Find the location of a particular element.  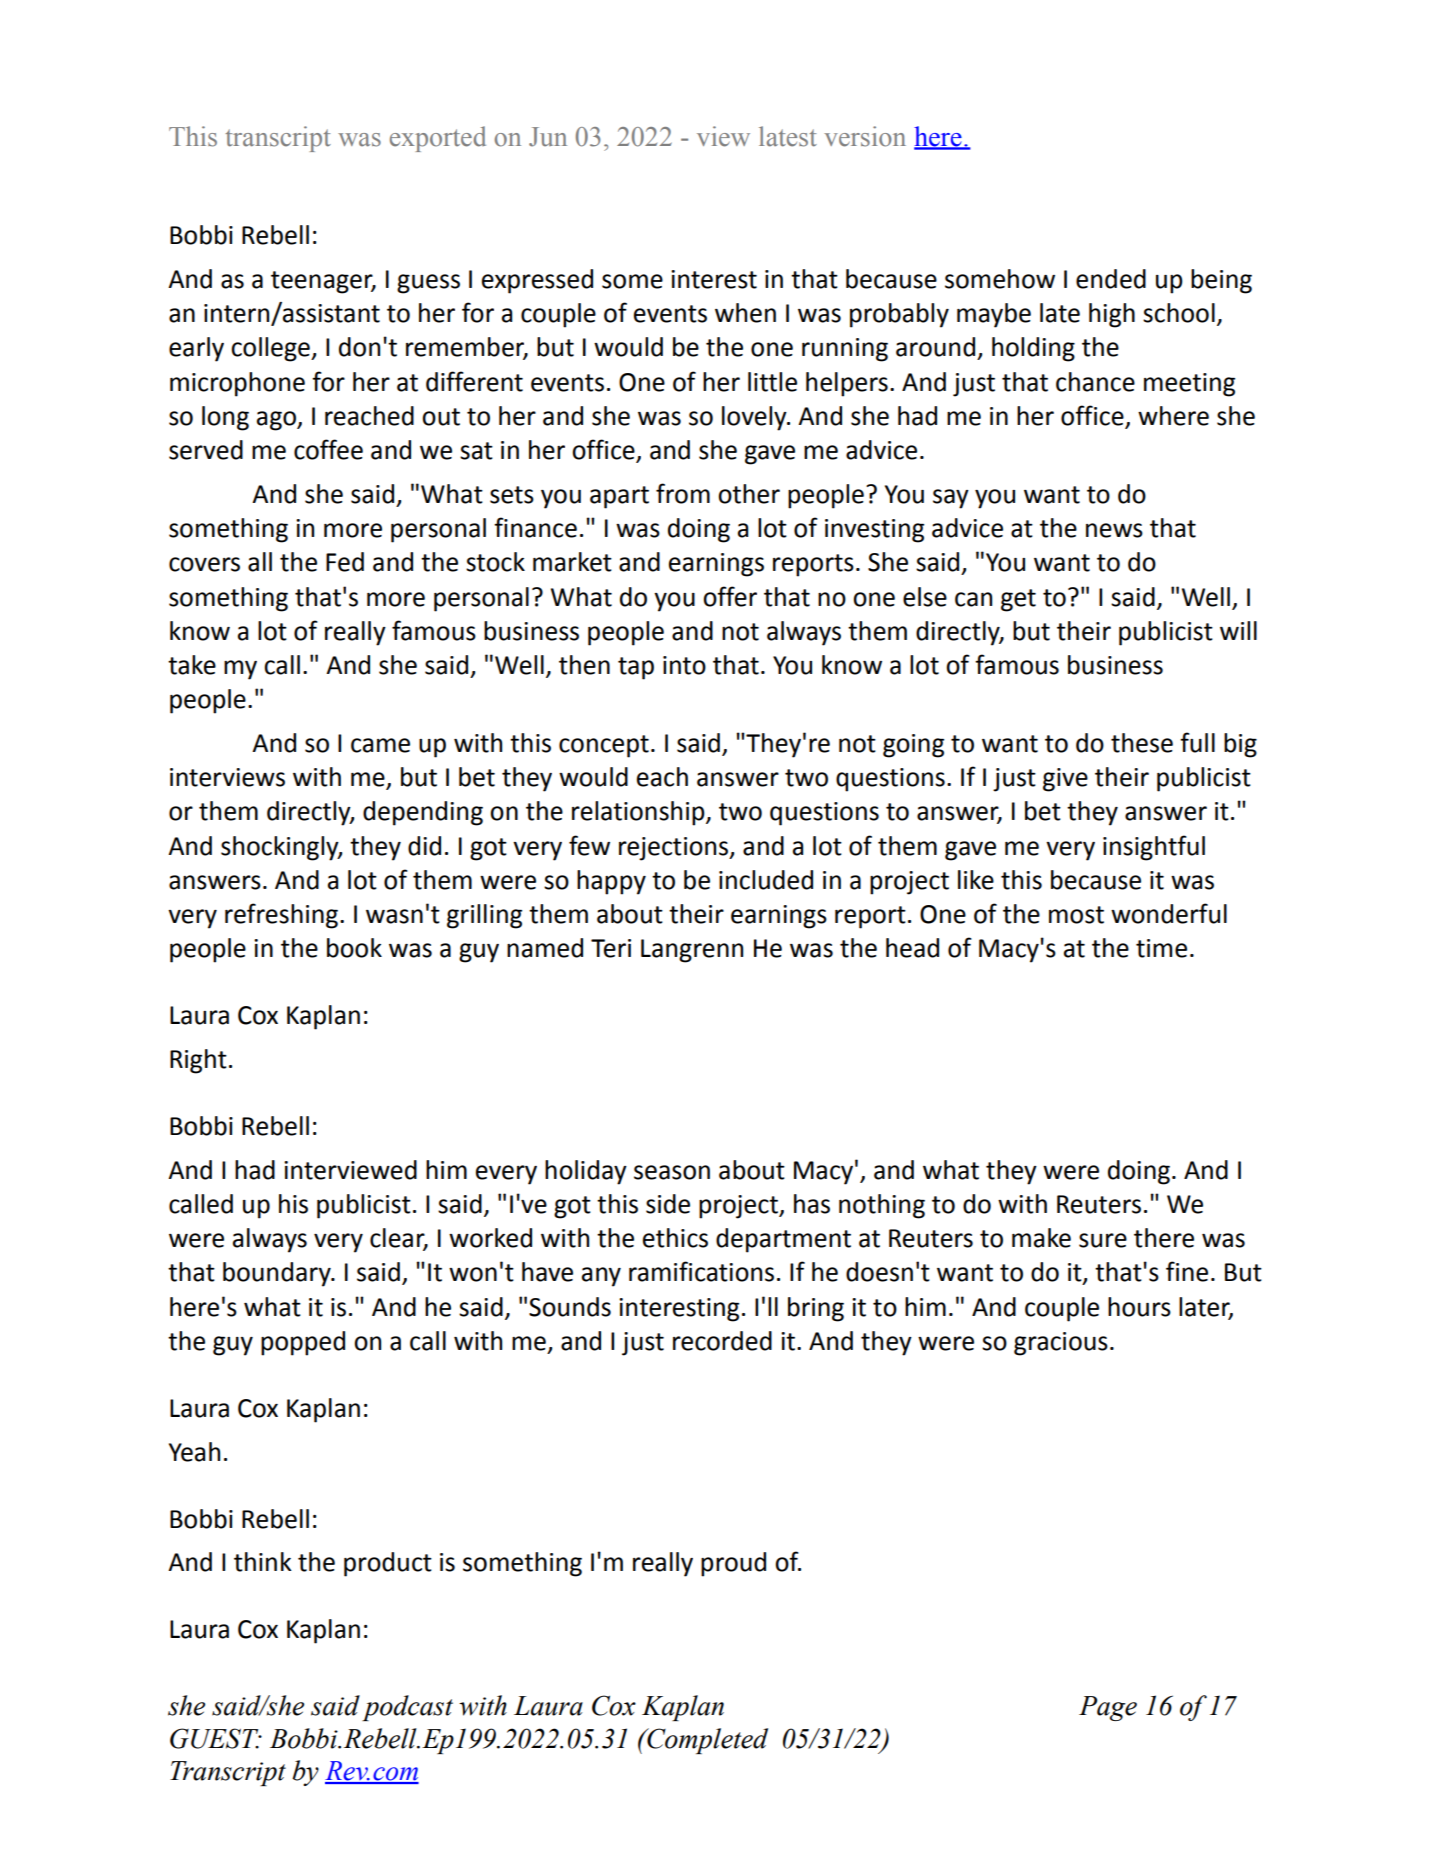

exported is located at coordinates (438, 139).
